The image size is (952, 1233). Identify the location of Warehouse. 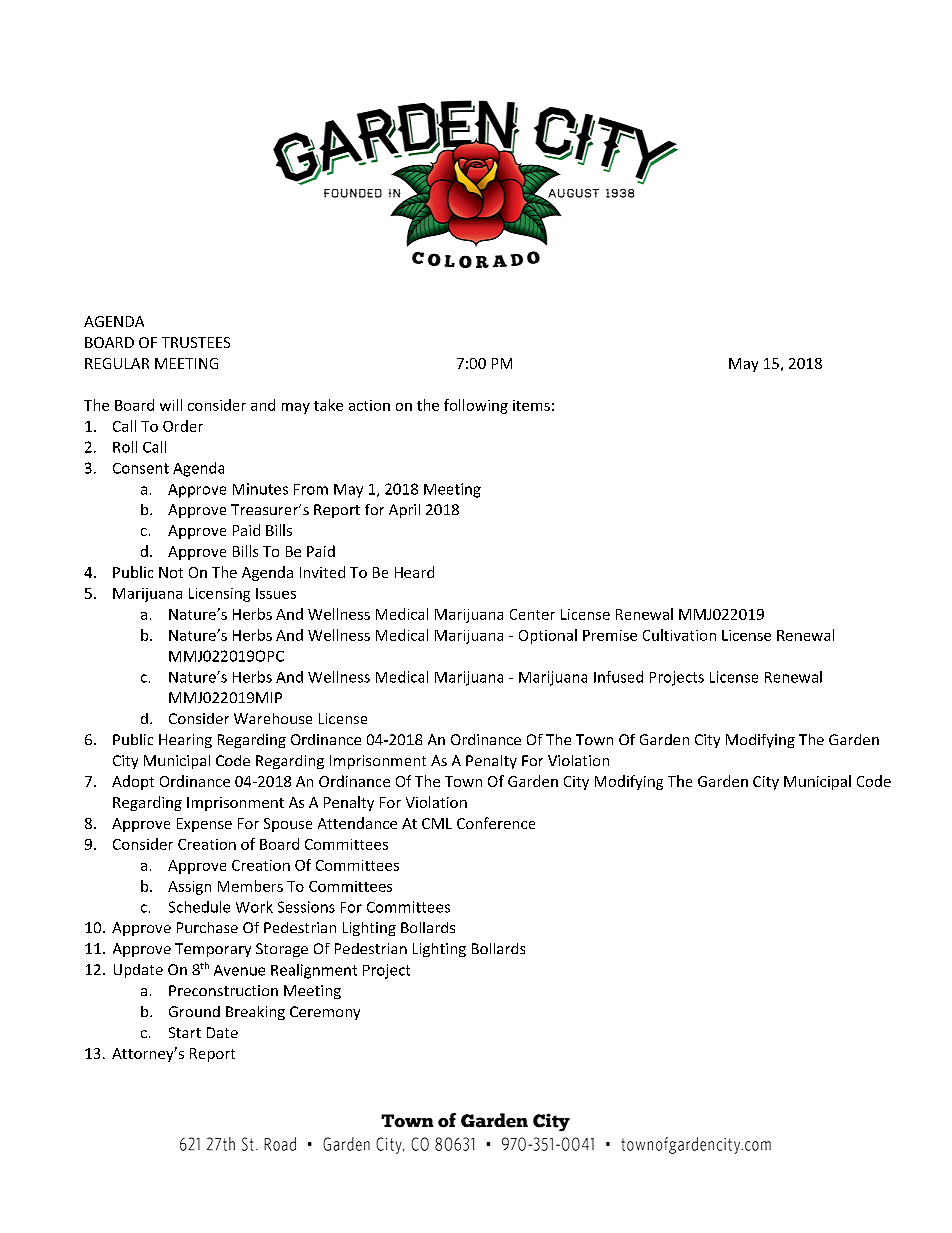
(273, 718).
